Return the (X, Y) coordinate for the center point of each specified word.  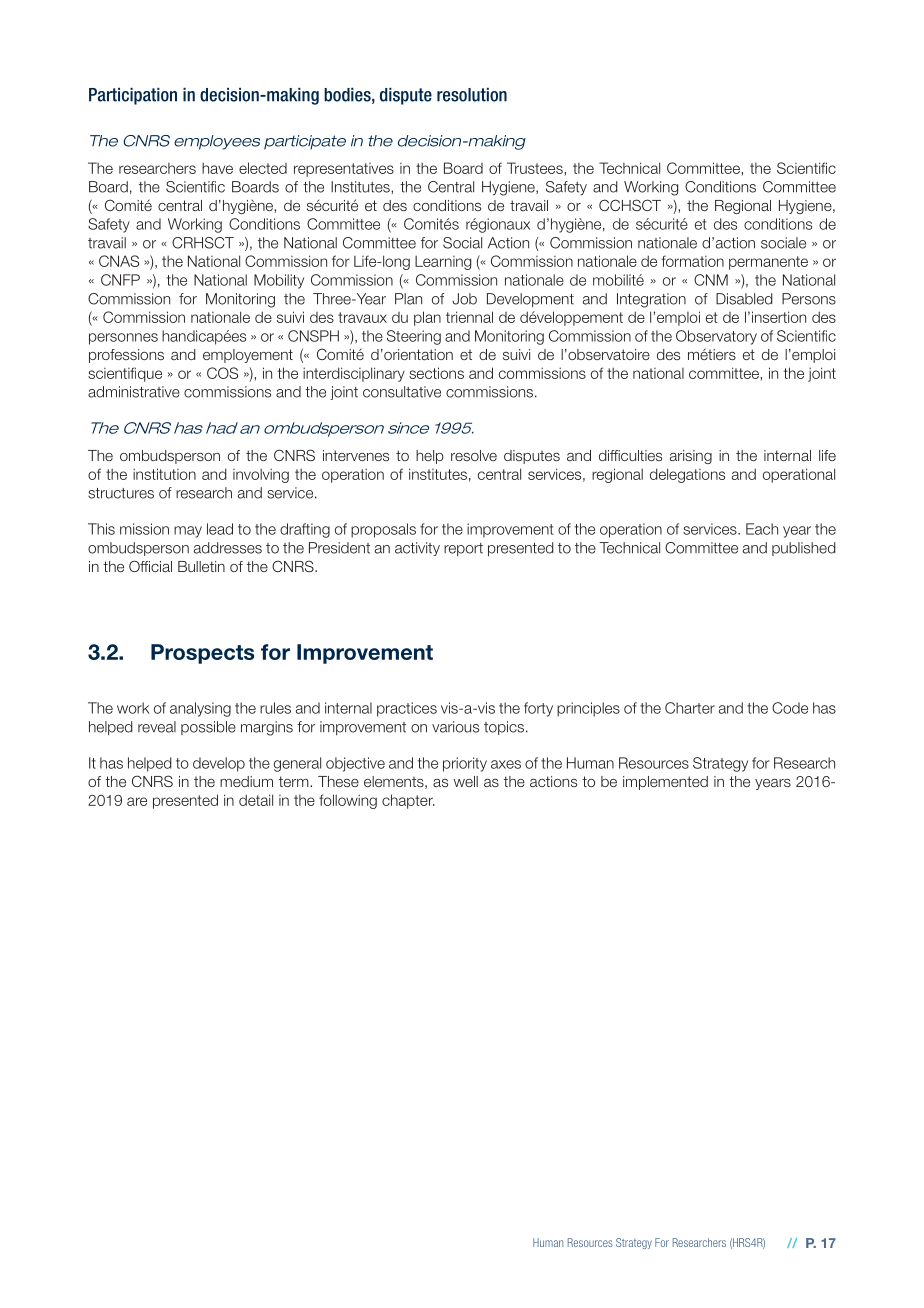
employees (217, 142)
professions (126, 356)
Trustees (536, 168)
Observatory (716, 337)
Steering (414, 337)
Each (762, 529)
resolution (472, 95)
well (466, 781)
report (463, 549)
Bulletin (201, 566)
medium (246, 781)
